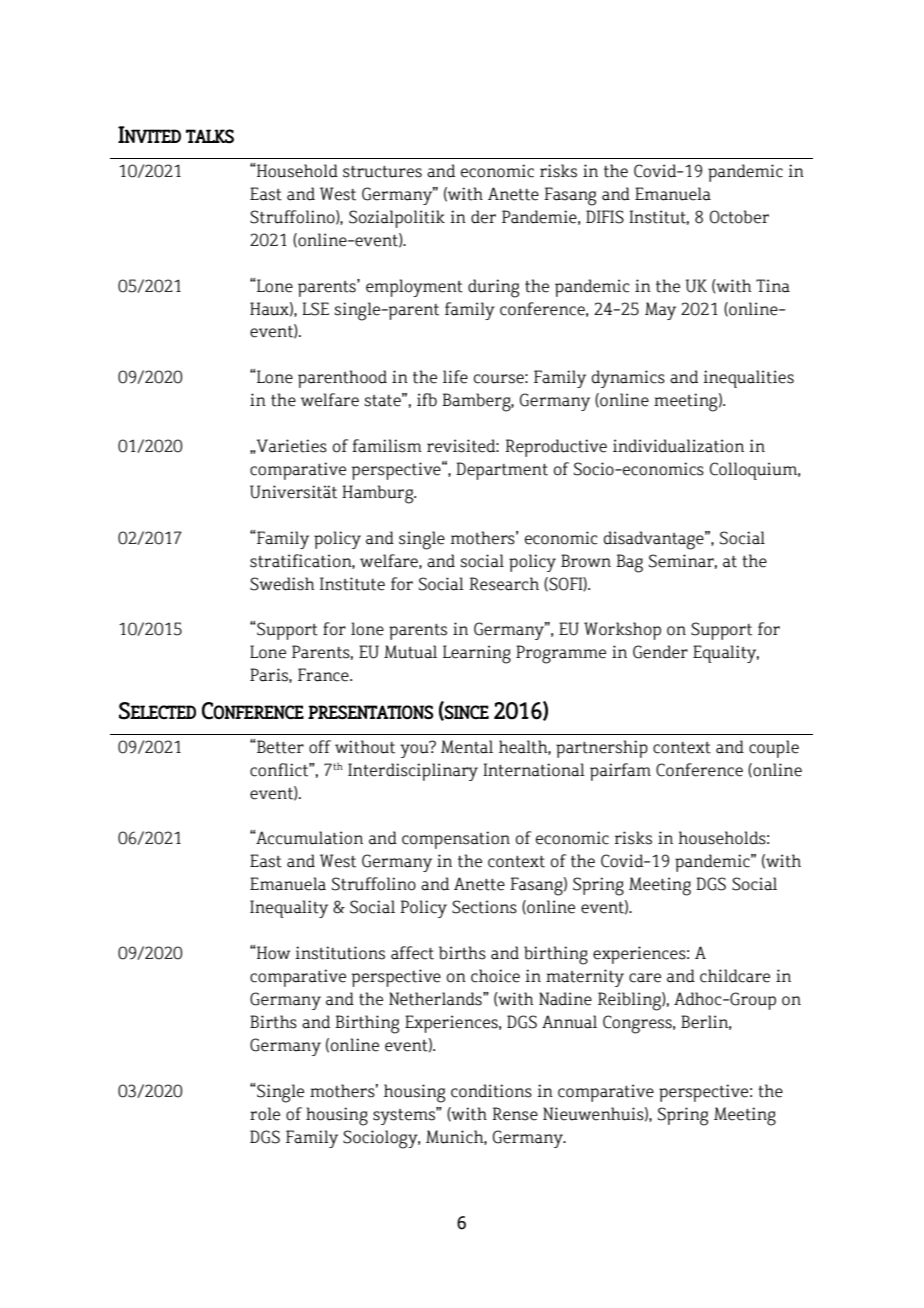 This screenshot has width=924, height=1308. I want to click on Annual, so click(569, 1022).
